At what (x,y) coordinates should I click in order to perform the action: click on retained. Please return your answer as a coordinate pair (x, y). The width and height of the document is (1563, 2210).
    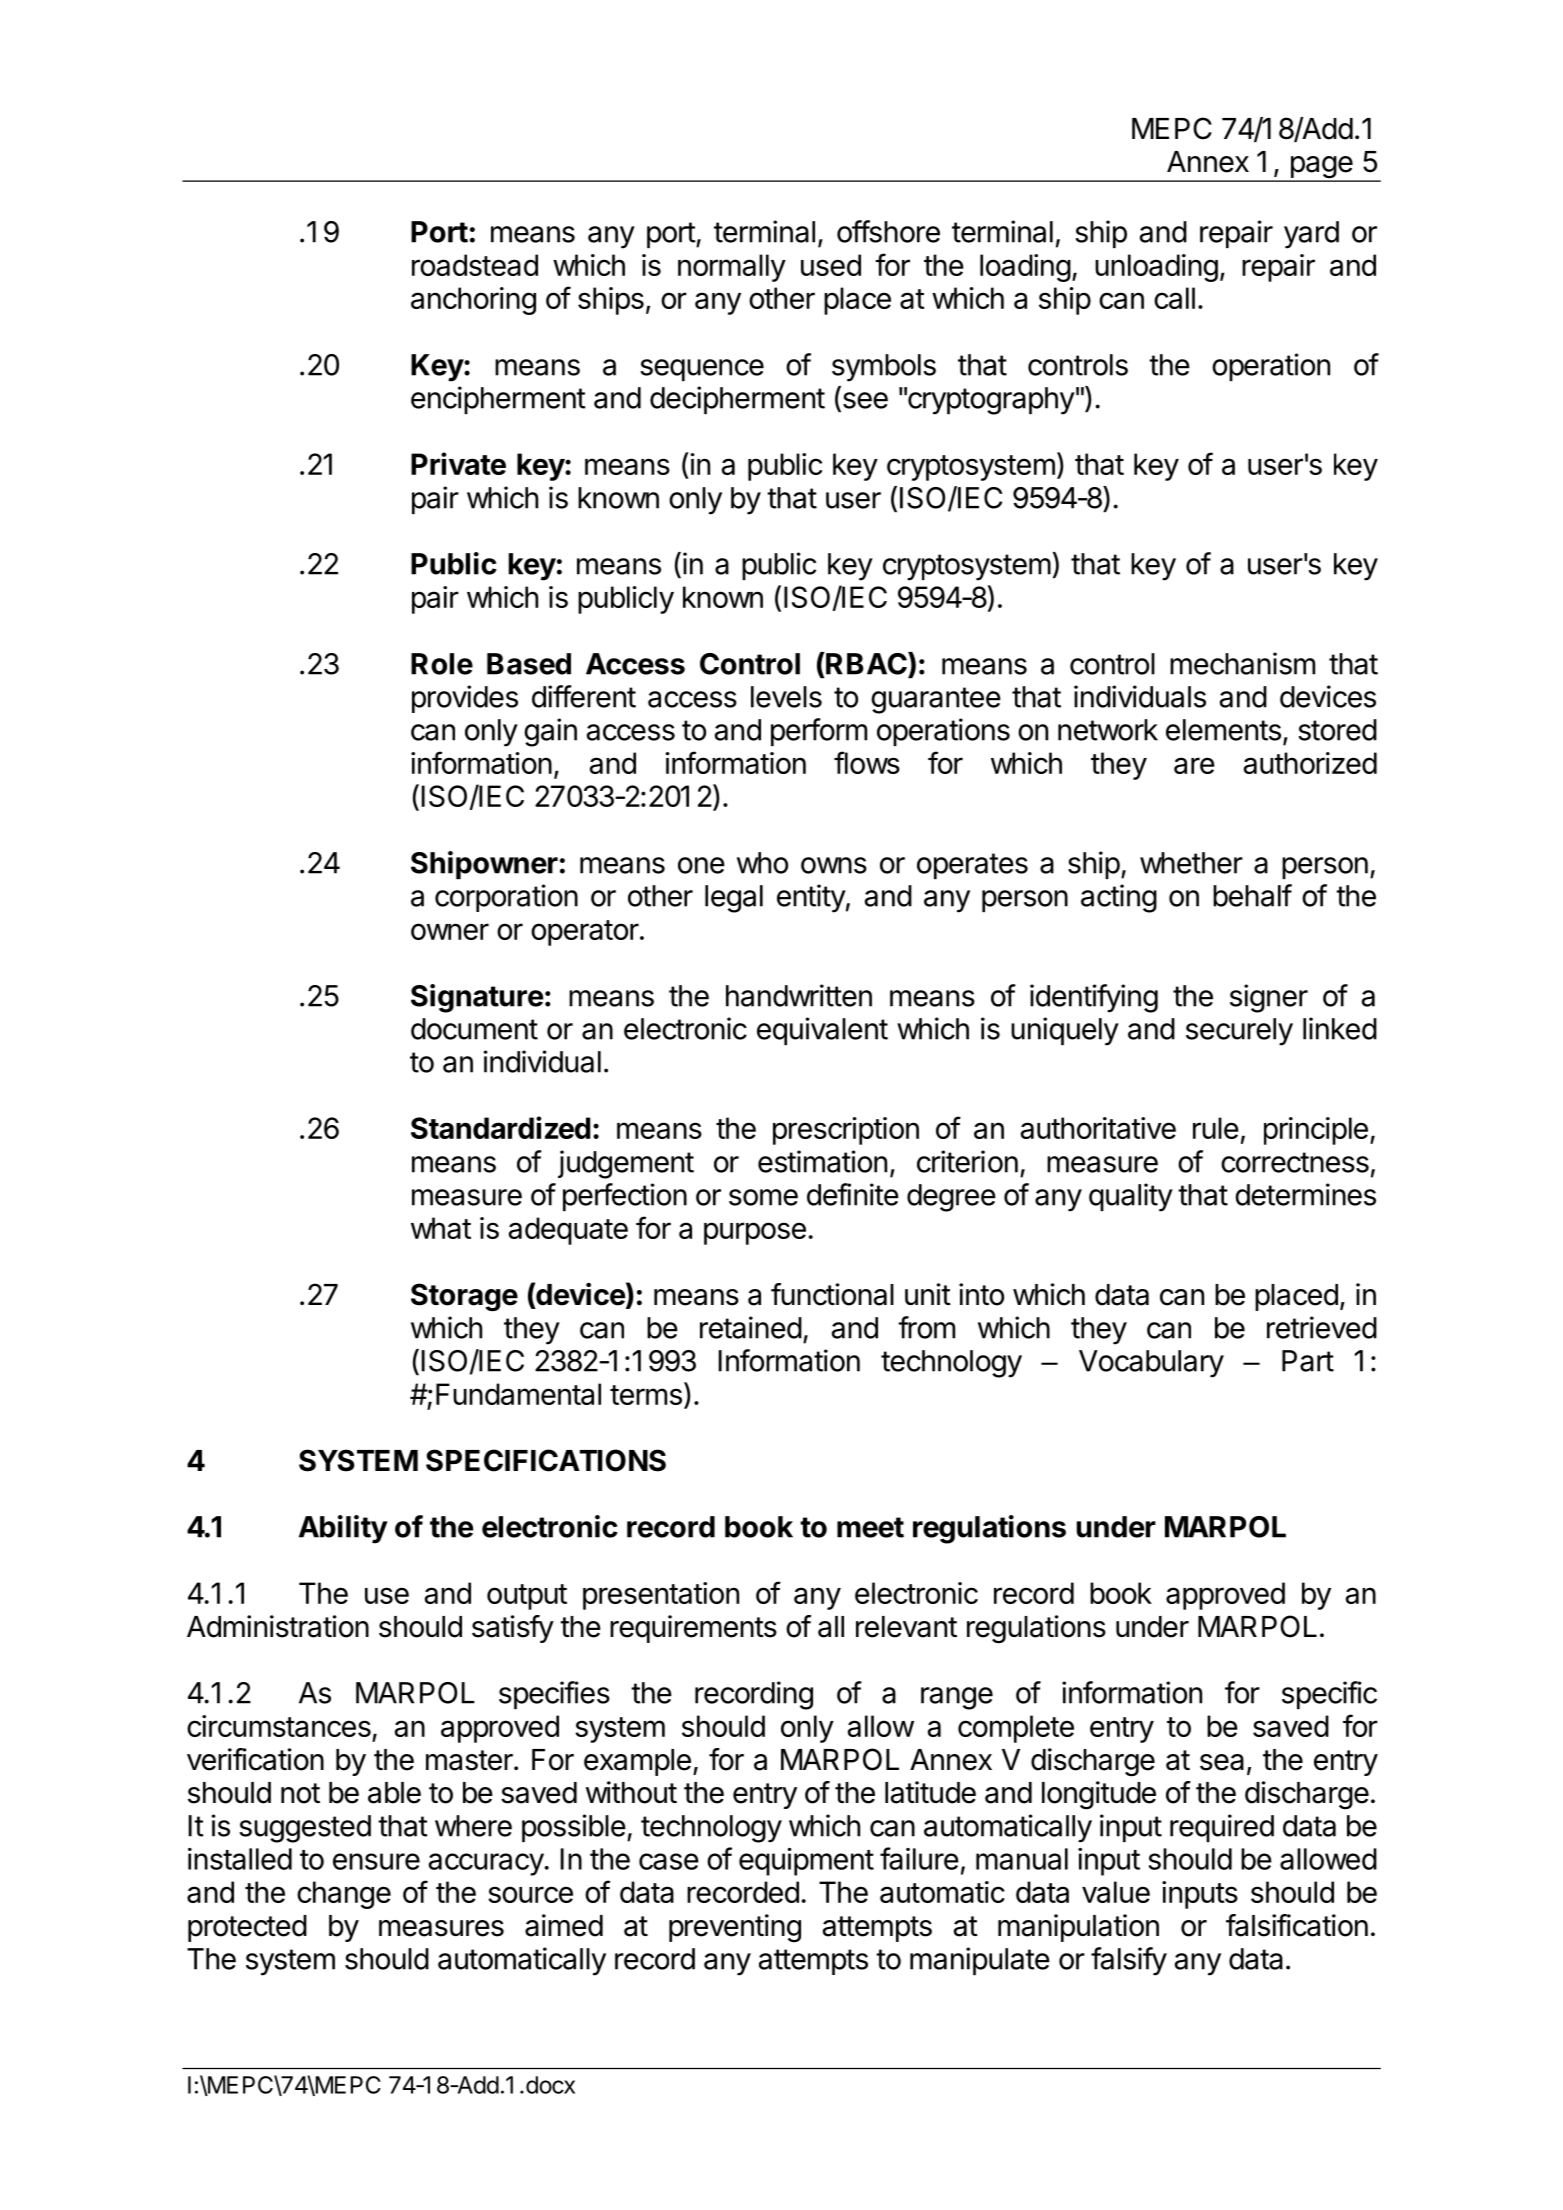
    Looking at the image, I should click on (751, 1327).
